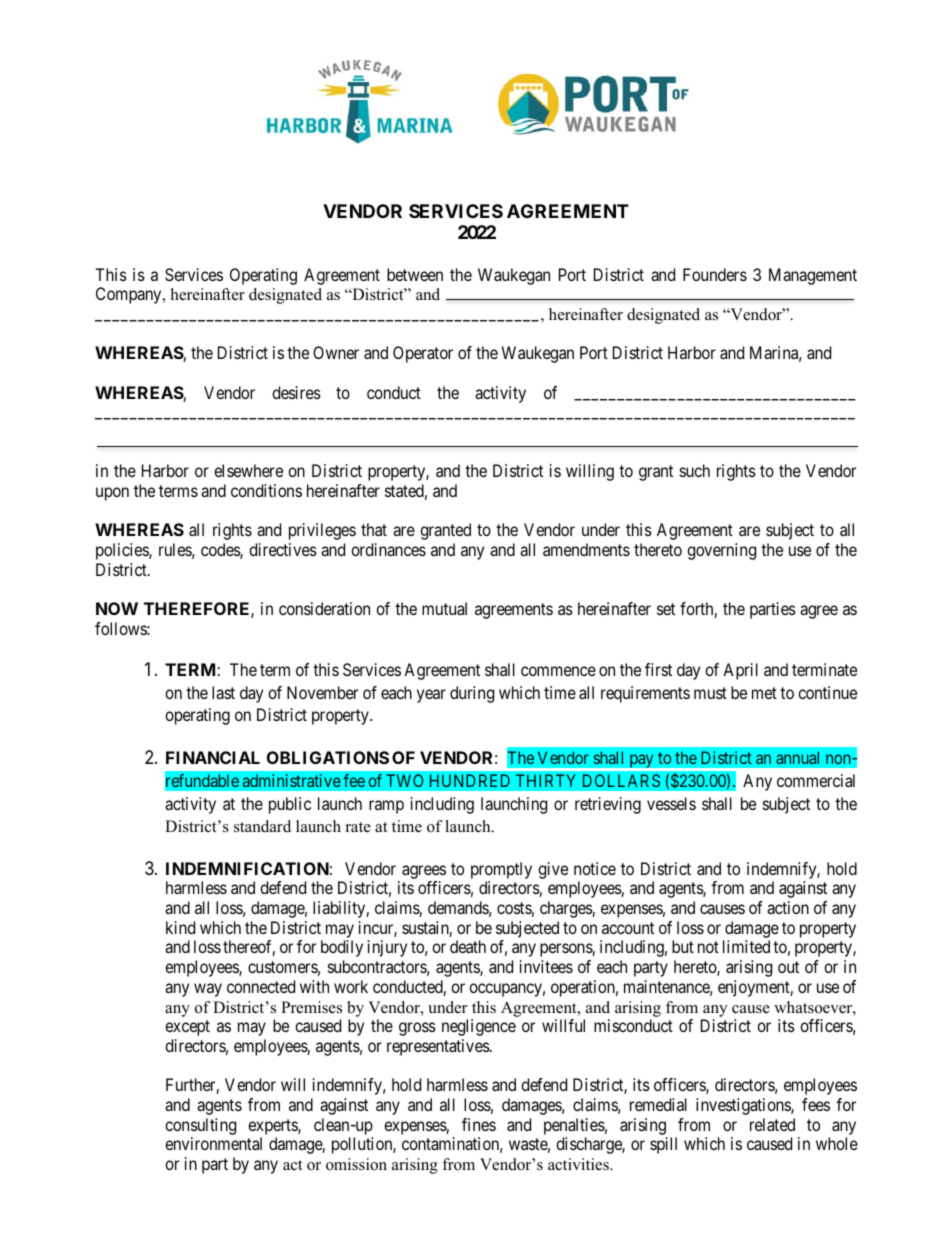  I want to click on Management, so click(813, 276).
